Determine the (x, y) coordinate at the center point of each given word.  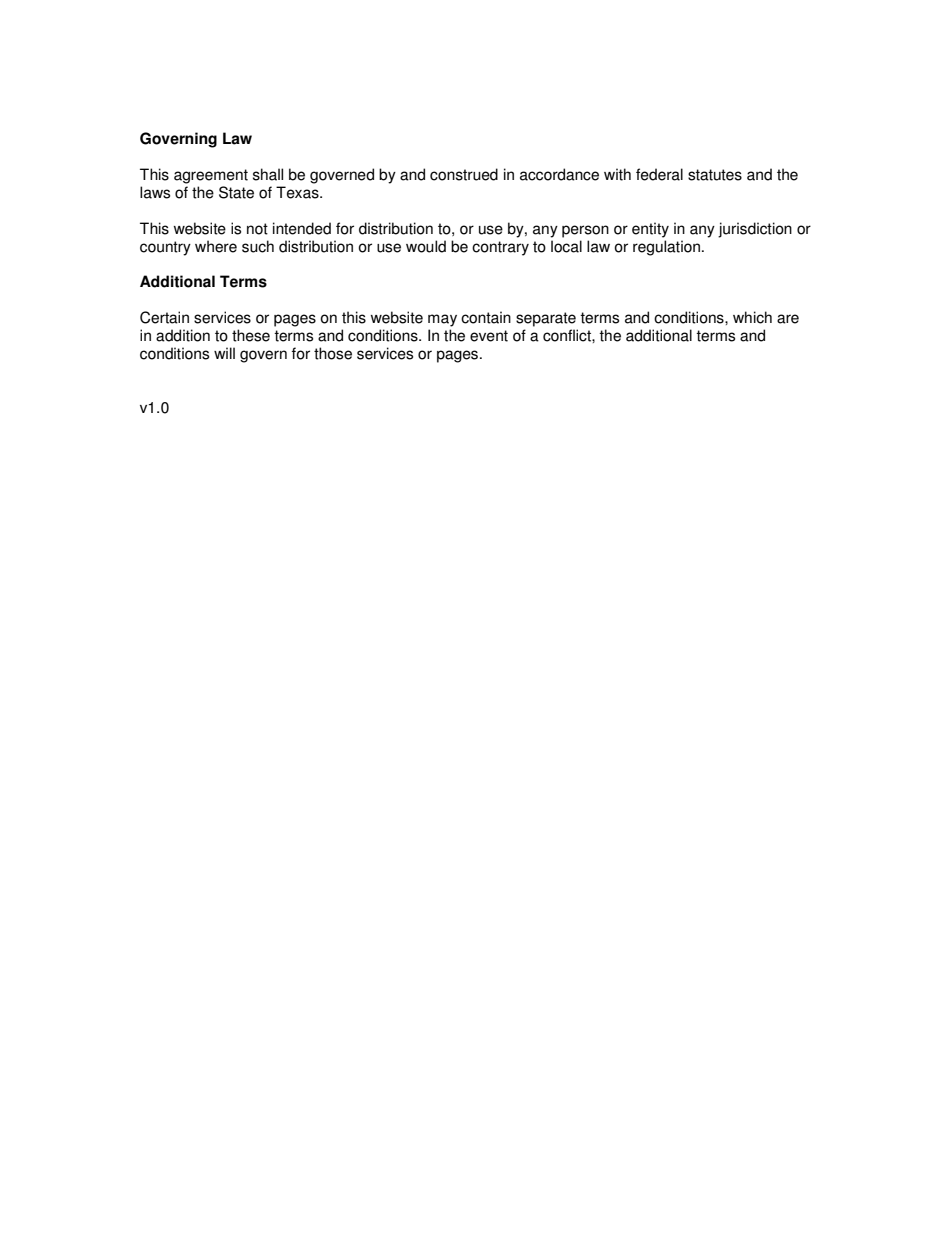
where (216, 246)
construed (464, 174)
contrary (500, 248)
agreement (211, 176)
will (224, 353)
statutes (715, 175)
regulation (666, 248)
